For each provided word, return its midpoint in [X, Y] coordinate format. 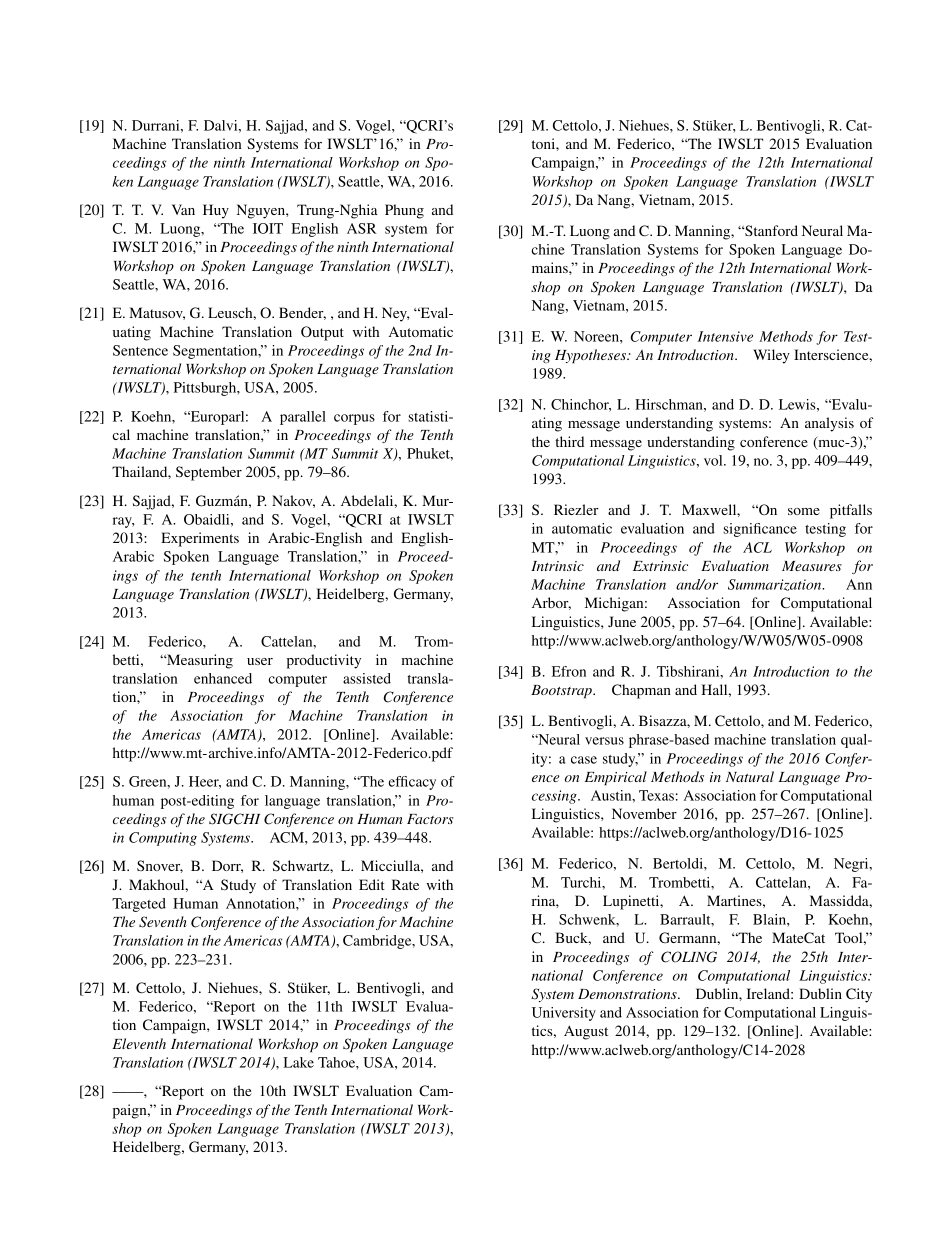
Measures [812, 566]
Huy [216, 211]
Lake [299, 1062]
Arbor [551, 603]
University [564, 1014]
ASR [362, 228]
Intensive [725, 336]
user [260, 661]
